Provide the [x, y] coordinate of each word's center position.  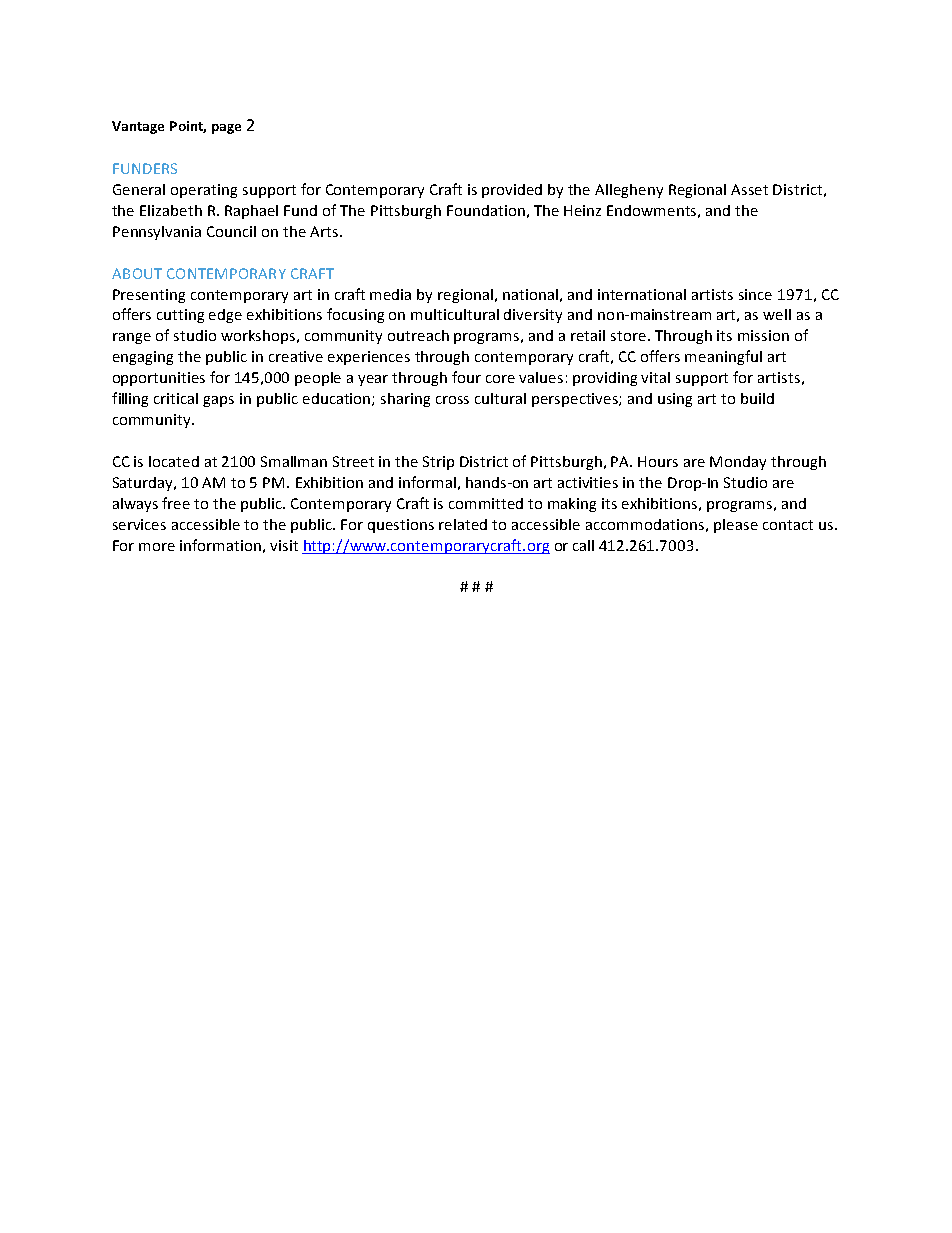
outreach [418, 335]
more [157, 547]
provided [512, 191]
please [736, 526]
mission [763, 335]
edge [225, 316]
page [226, 129]
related [463, 524]
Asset [749, 189]
